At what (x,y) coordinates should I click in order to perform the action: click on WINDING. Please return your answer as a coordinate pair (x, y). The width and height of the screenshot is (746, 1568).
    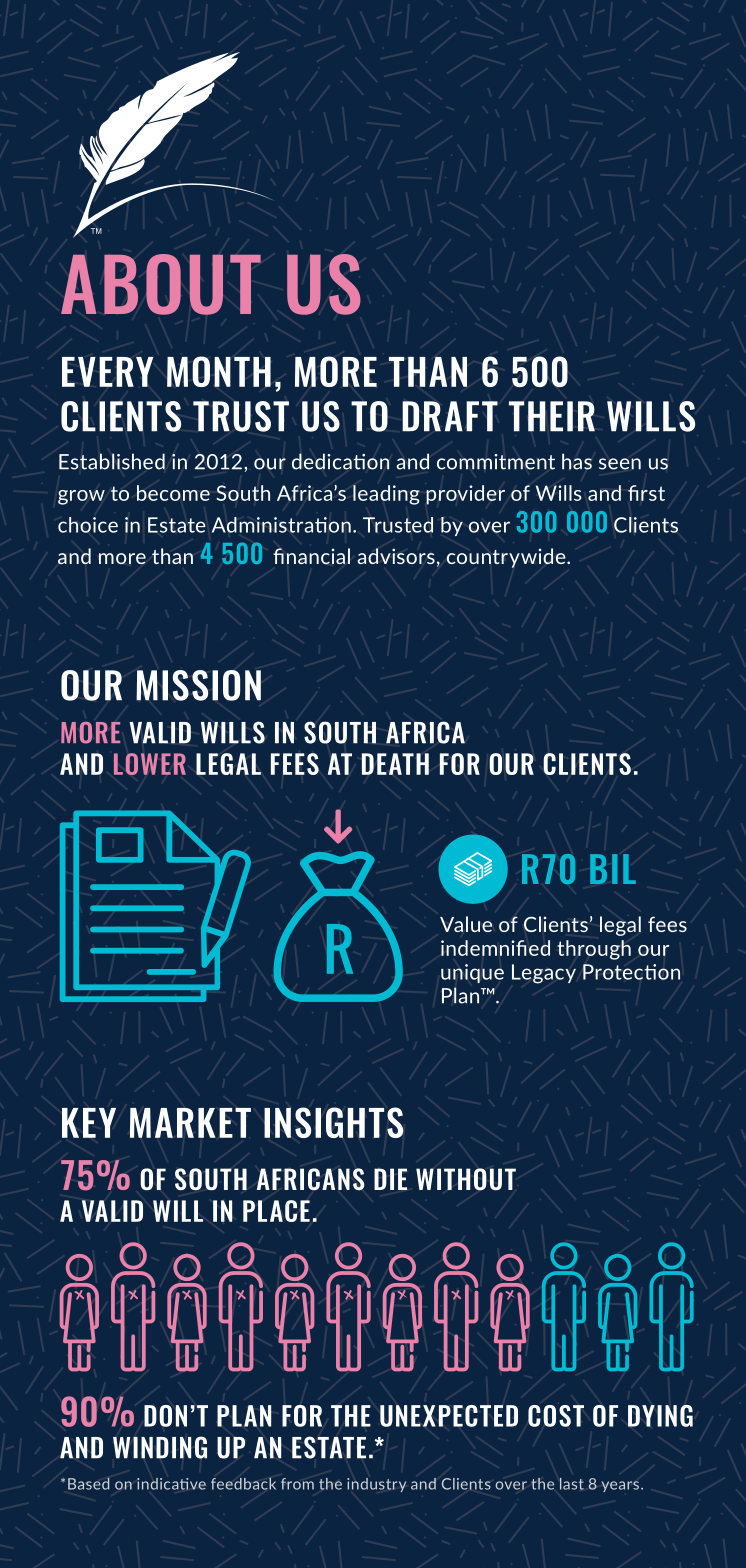
    Looking at the image, I should click on (160, 1447).
